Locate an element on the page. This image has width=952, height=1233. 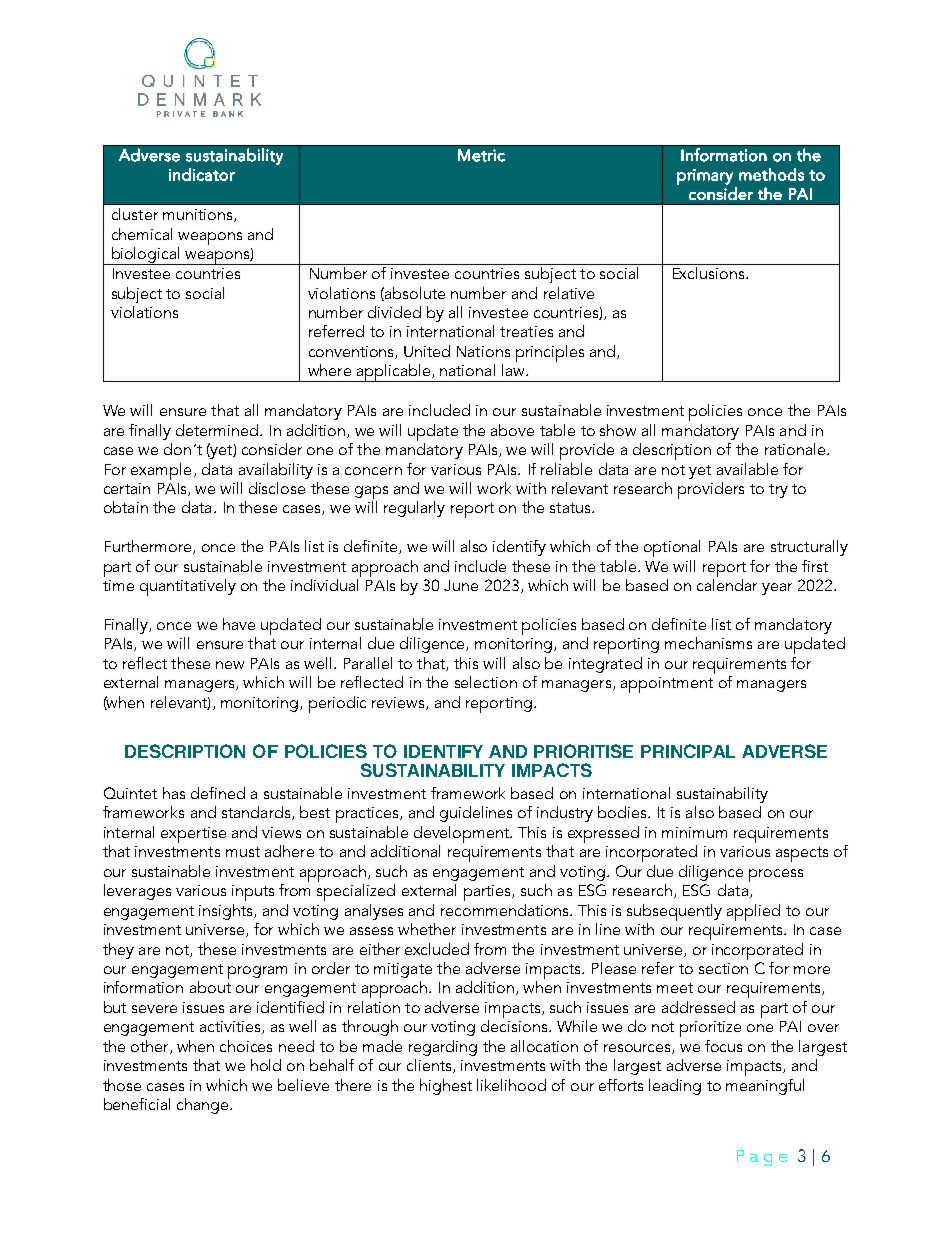
indicator is located at coordinates (202, 174).
